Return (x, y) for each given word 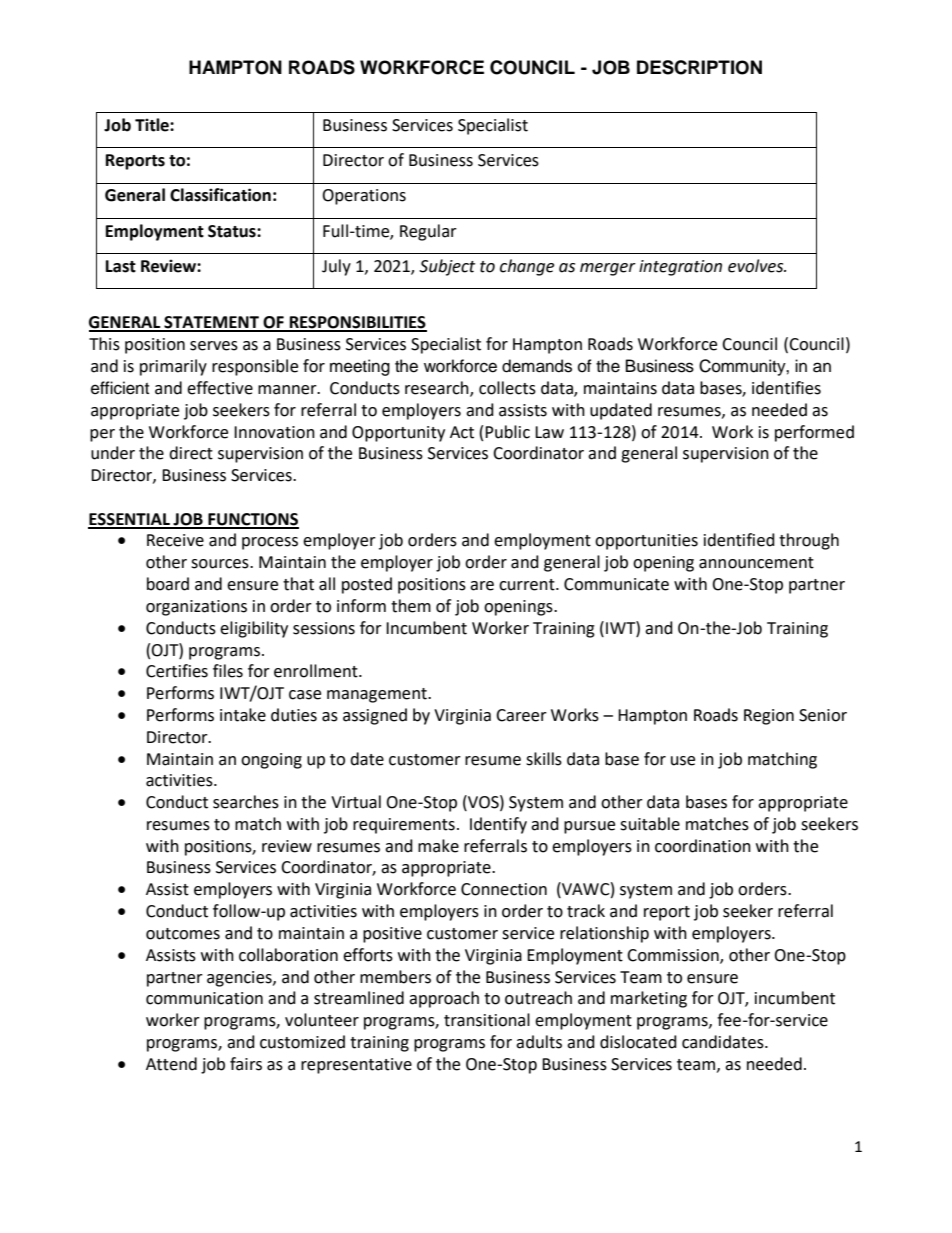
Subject (447, 267)
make (438, 846)
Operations (364, 197)
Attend (171, 1064)
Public (507, 432)
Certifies (177, 671)
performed (814, 433)
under (113, 453)
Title (153, 125)
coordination (703, 846)
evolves (757, 266)
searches (246, 802)
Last (121, 266)
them (411, 606)
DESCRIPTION (699, 67)
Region (769, 717)
